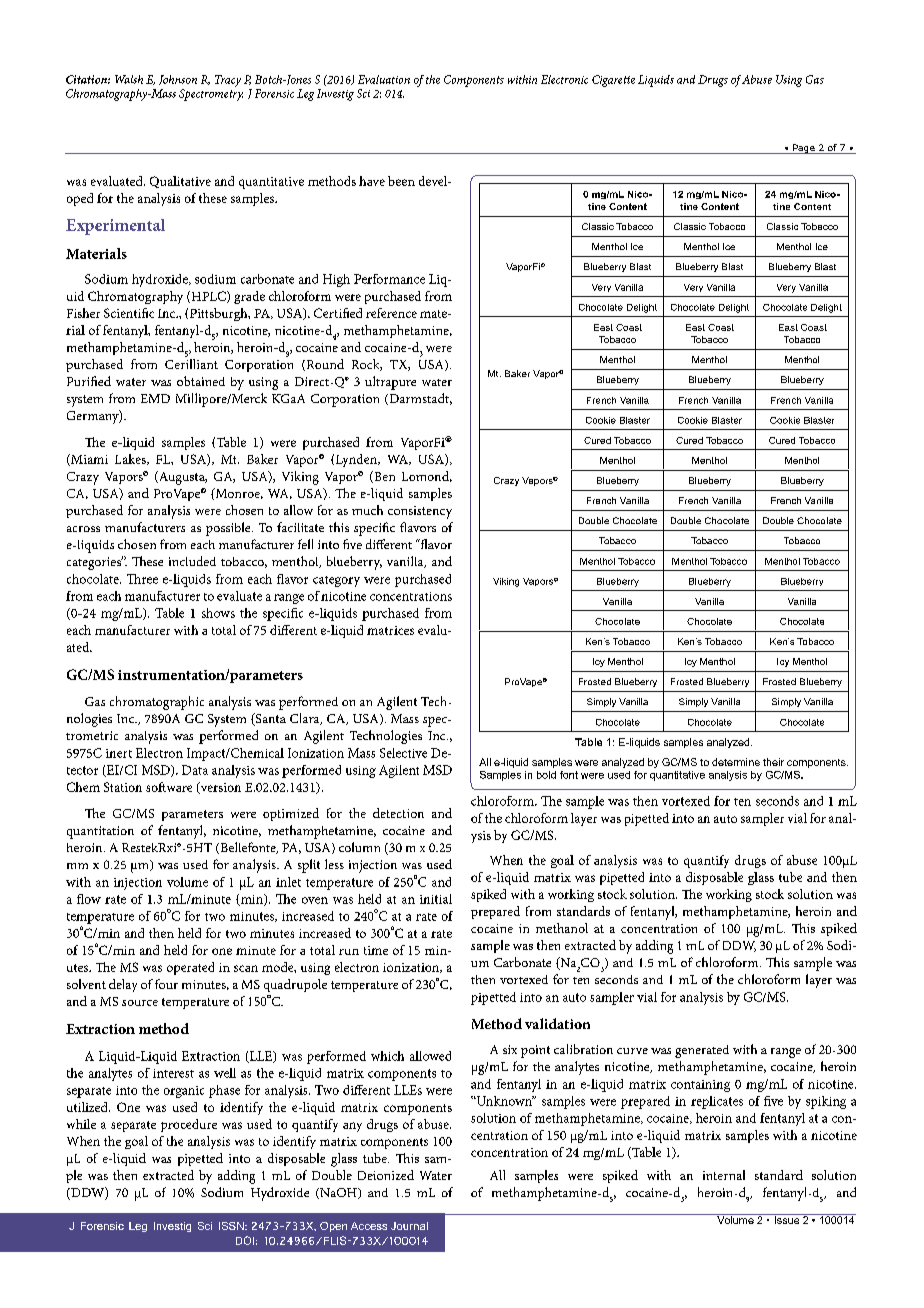 This document has width=924, height=1308. Describe the element at coordinates (409, 1226) in the document. I see `Journal` at that location.
